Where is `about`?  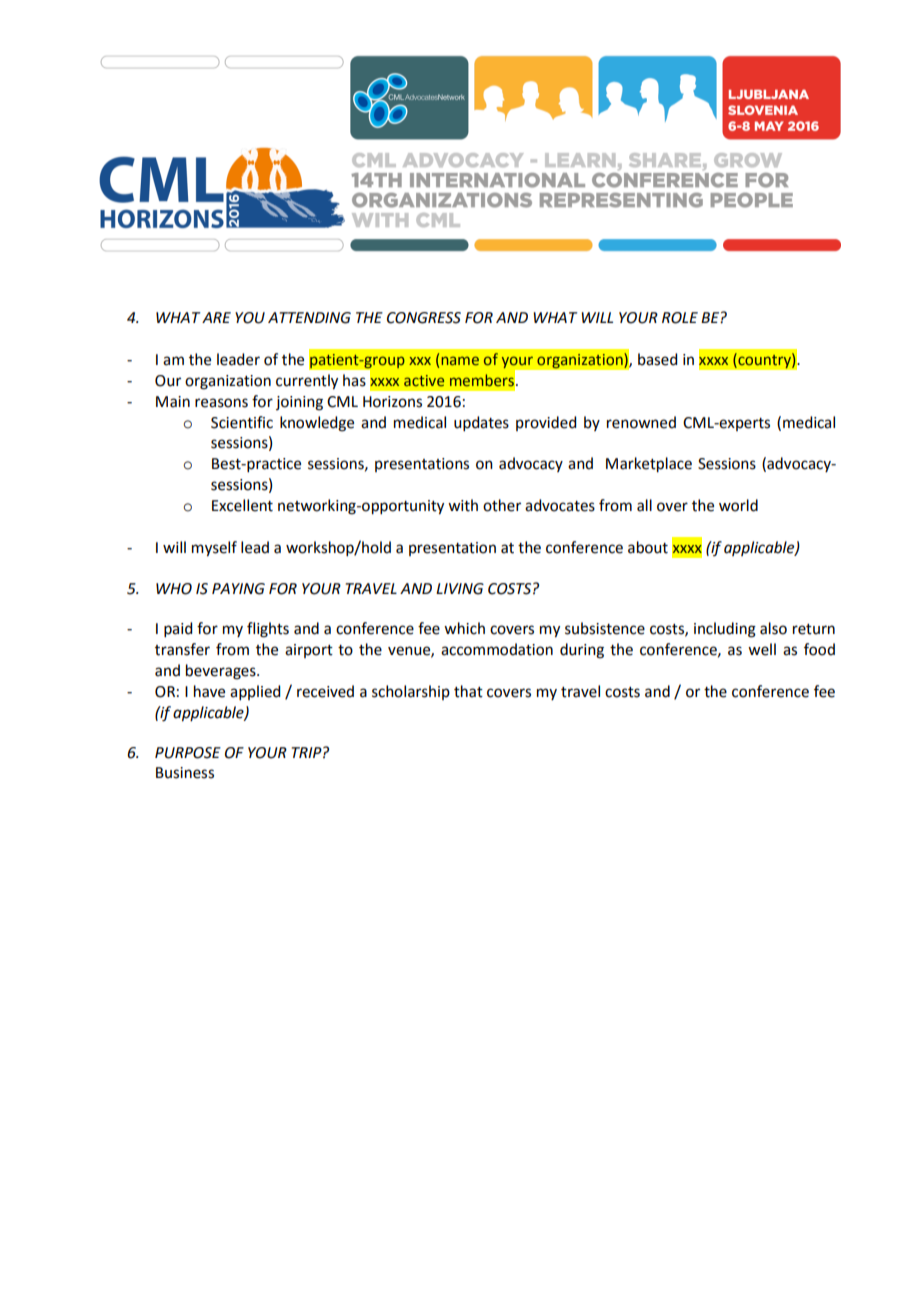
about is located at coordinates (648, 547).
